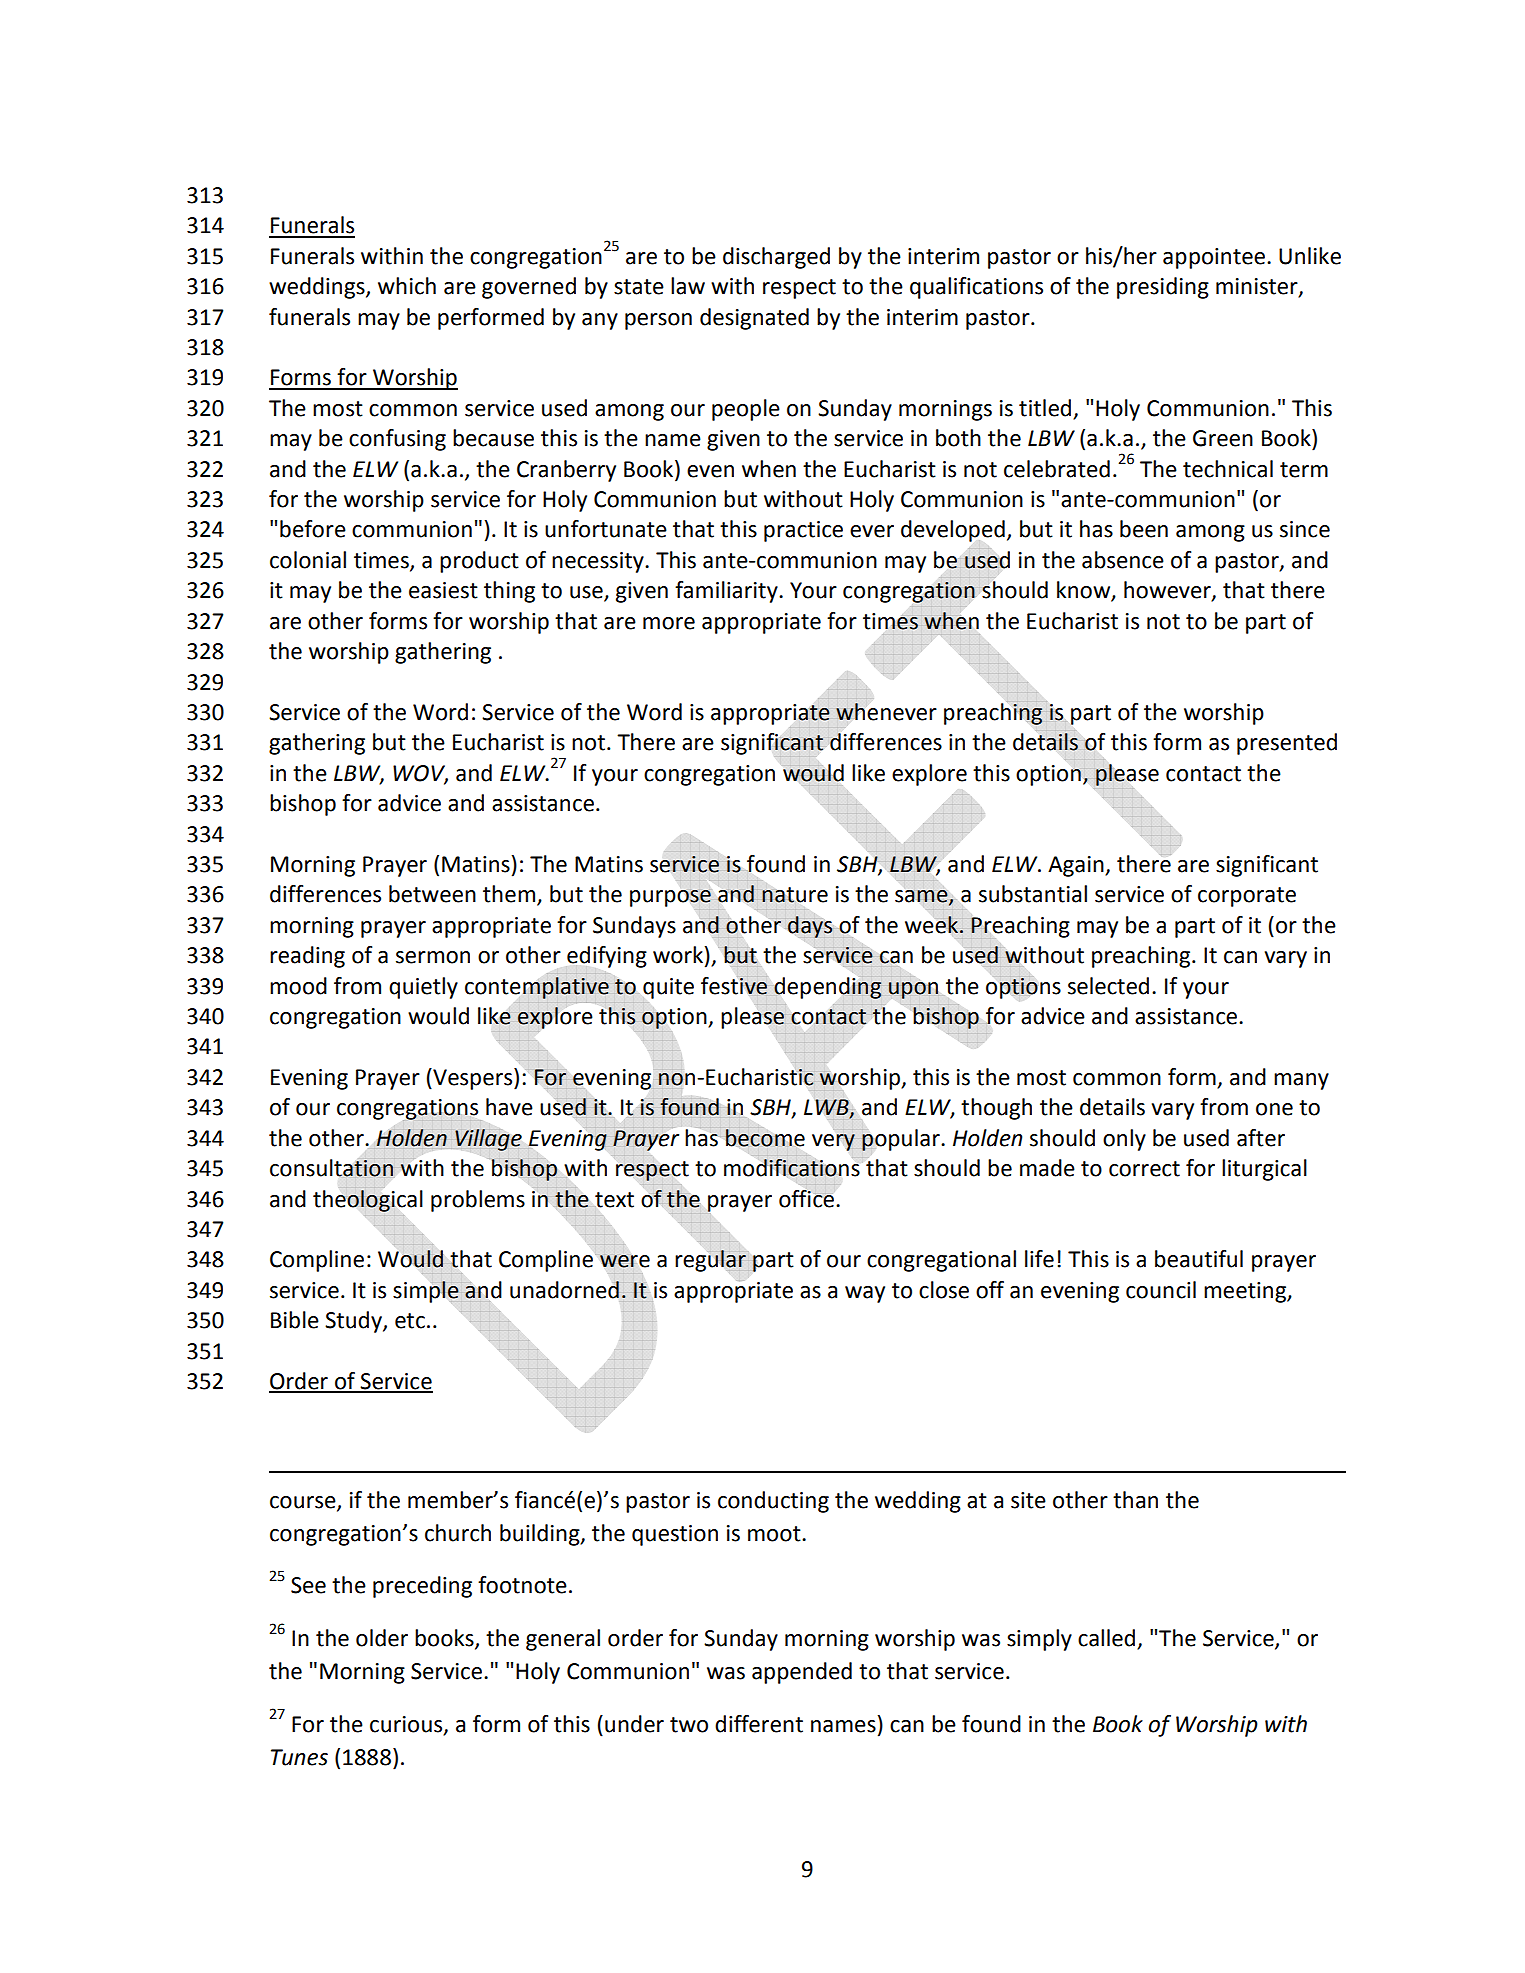 The width and height of the screenshot is (1525, 1973). What do you see at coordinates (407, 1725) in the screenshot?
I see `curious` at bounding box center [407, 1725].
